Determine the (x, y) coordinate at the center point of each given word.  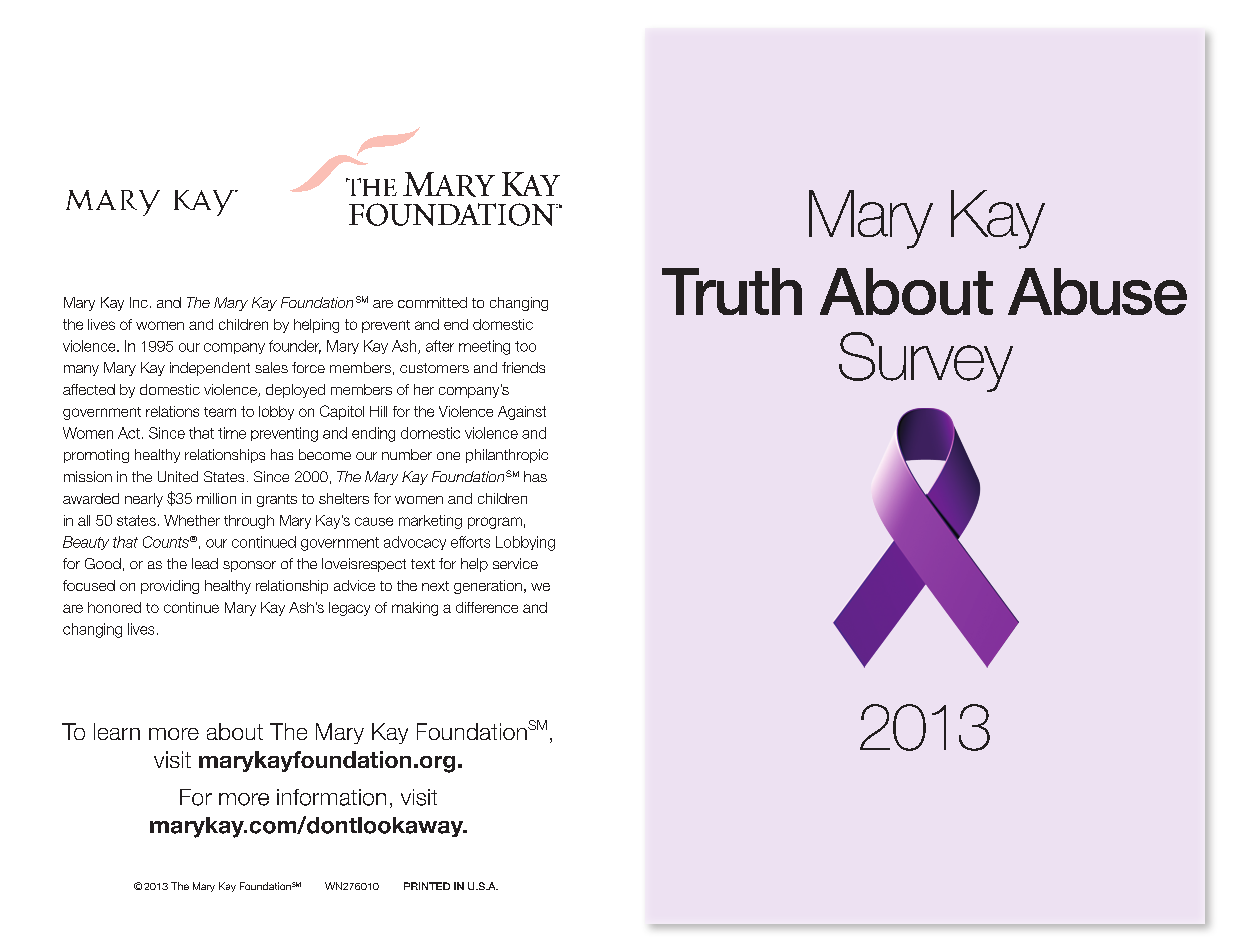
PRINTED (427, 886)
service (515, 563)
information (331, 797)
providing (170, 587)
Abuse (1097, 291)
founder (295, 347)
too (525, 346)
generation (488, 587)
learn (117, 731)
